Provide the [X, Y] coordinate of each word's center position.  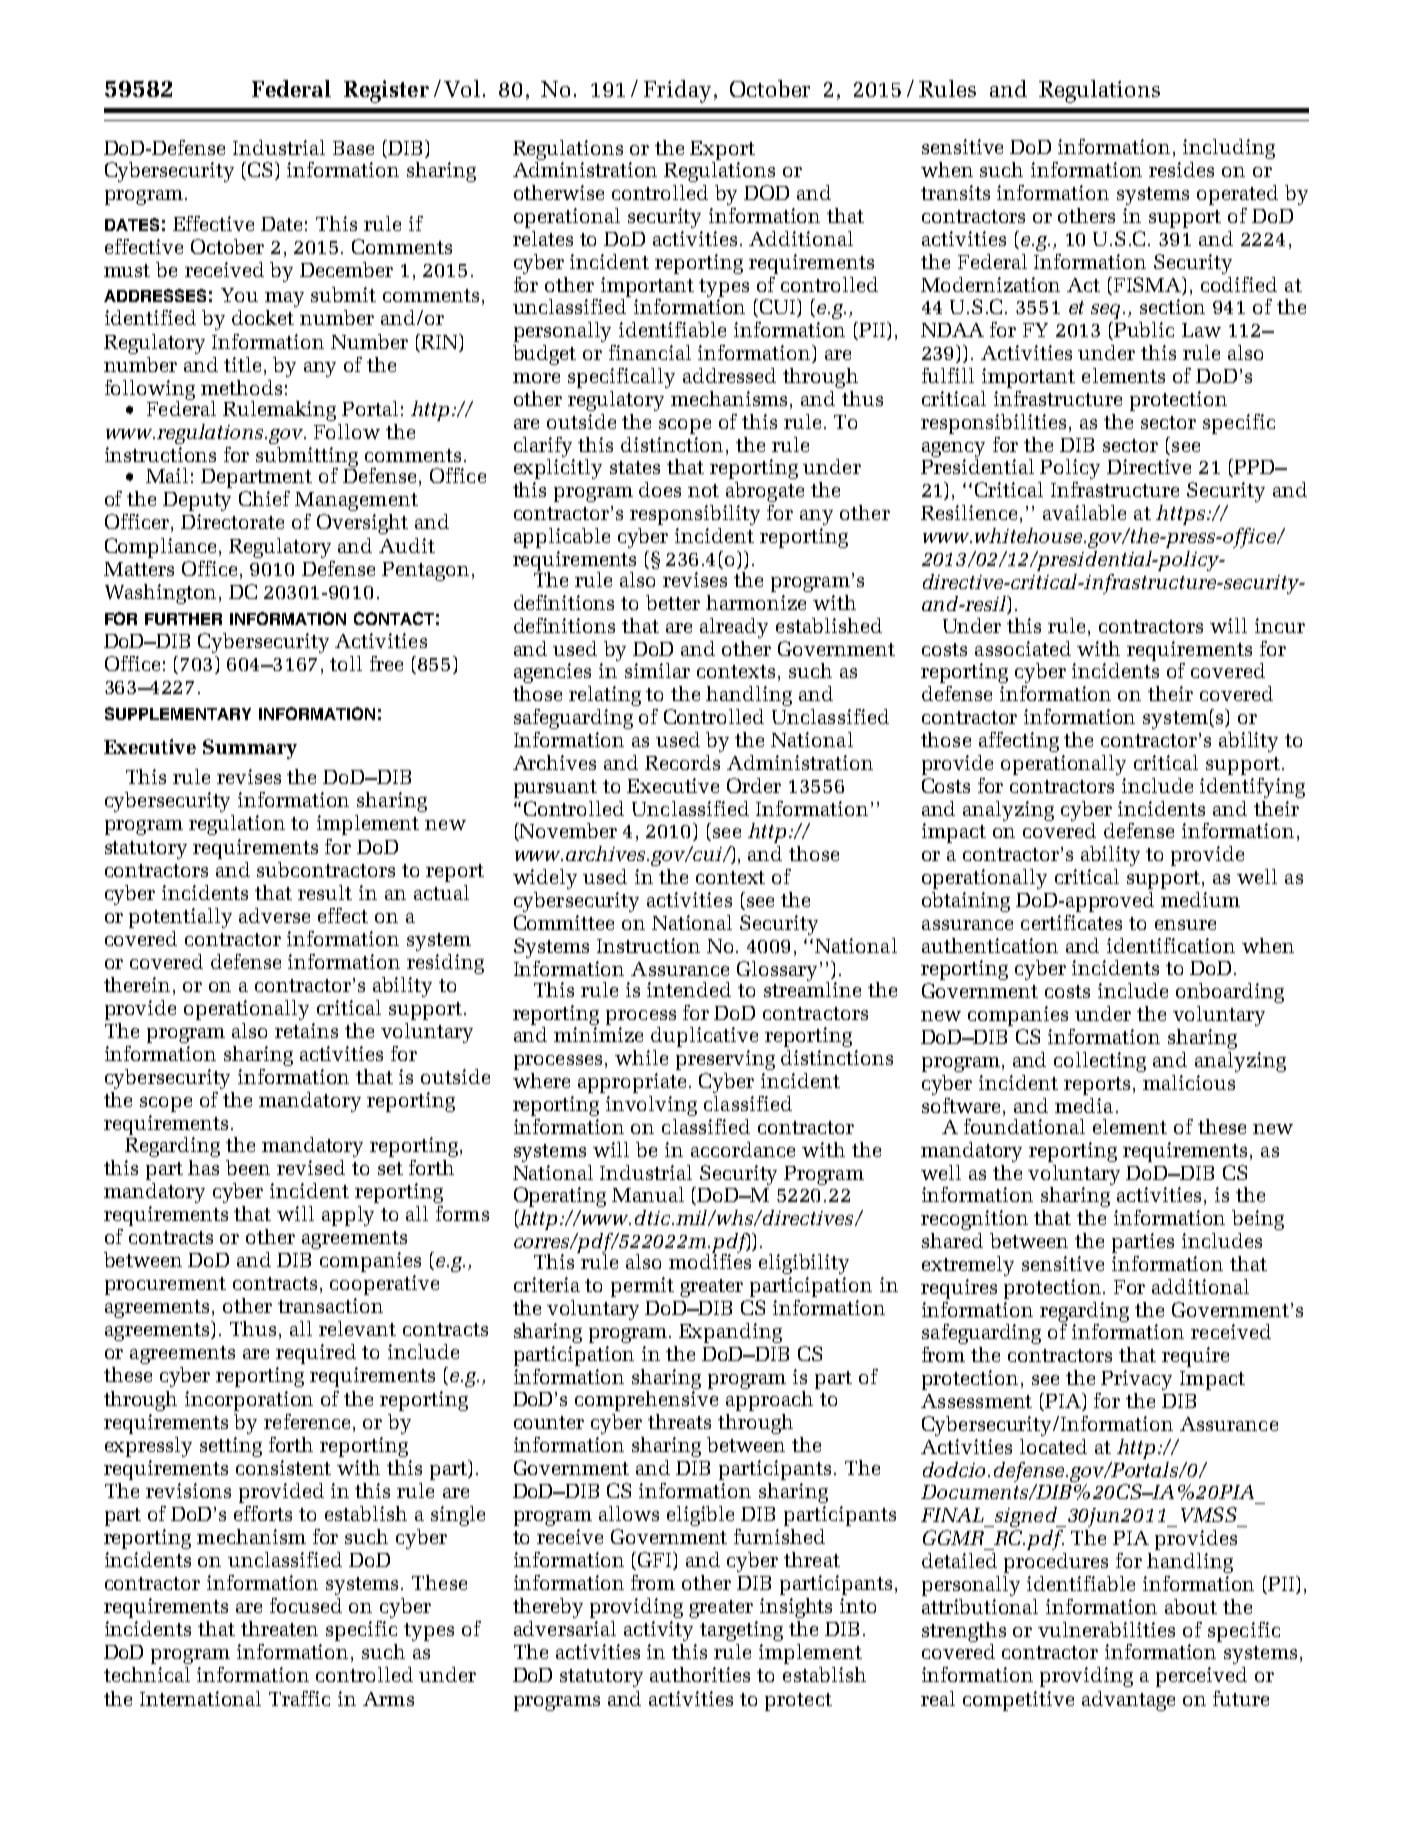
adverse [274, 915]
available [1084, 512]
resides [1181, 169]
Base [353, 148]
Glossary [777, 971]
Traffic [299, 1698]
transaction [330, 1305]
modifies [710, 1260]
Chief [264, 498]
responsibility [695, 515]
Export [722, 150]
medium [1200, 899]
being [1258, 1220]
